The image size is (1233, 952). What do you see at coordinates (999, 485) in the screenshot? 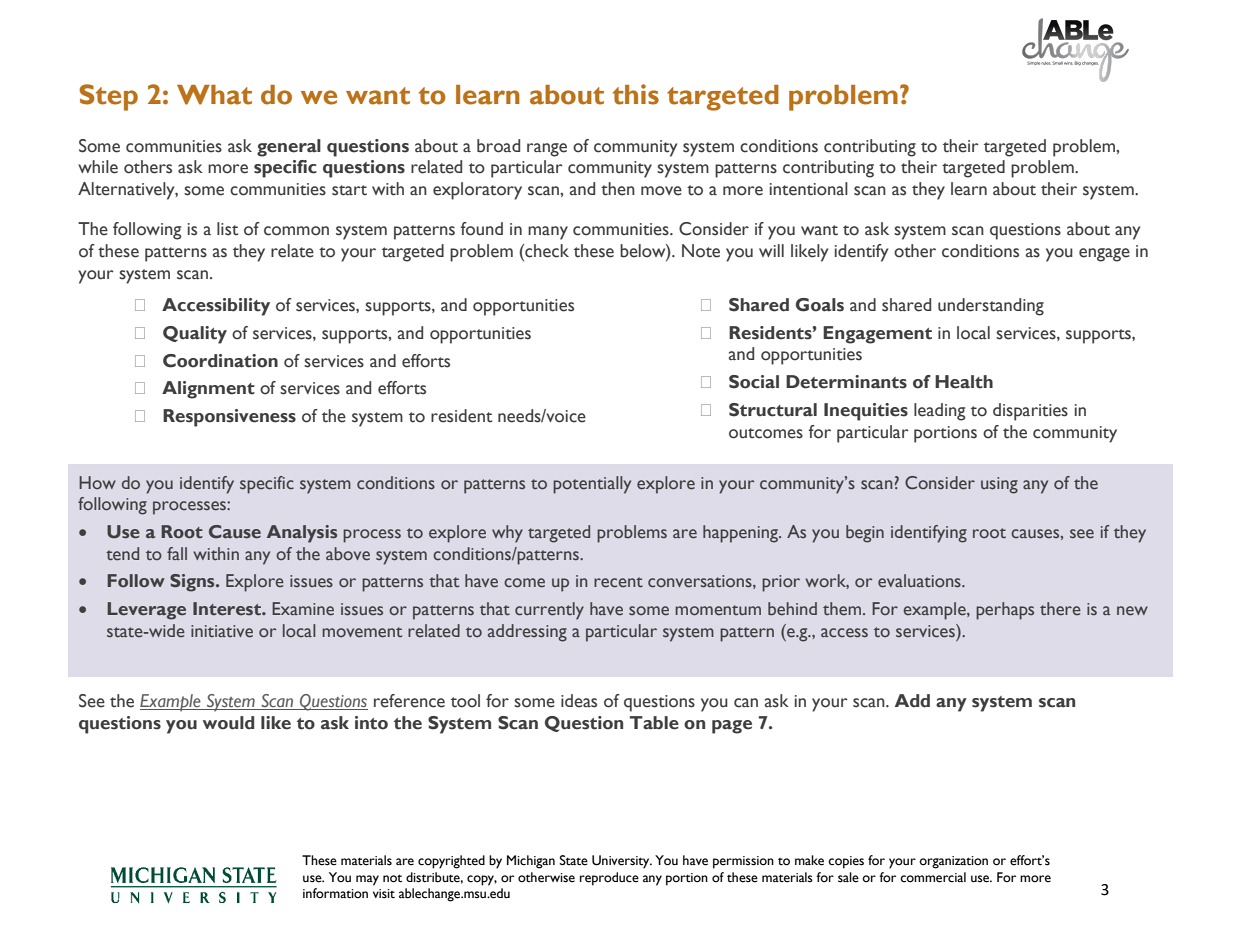
I see `using` at bounding box center [999, 485].
